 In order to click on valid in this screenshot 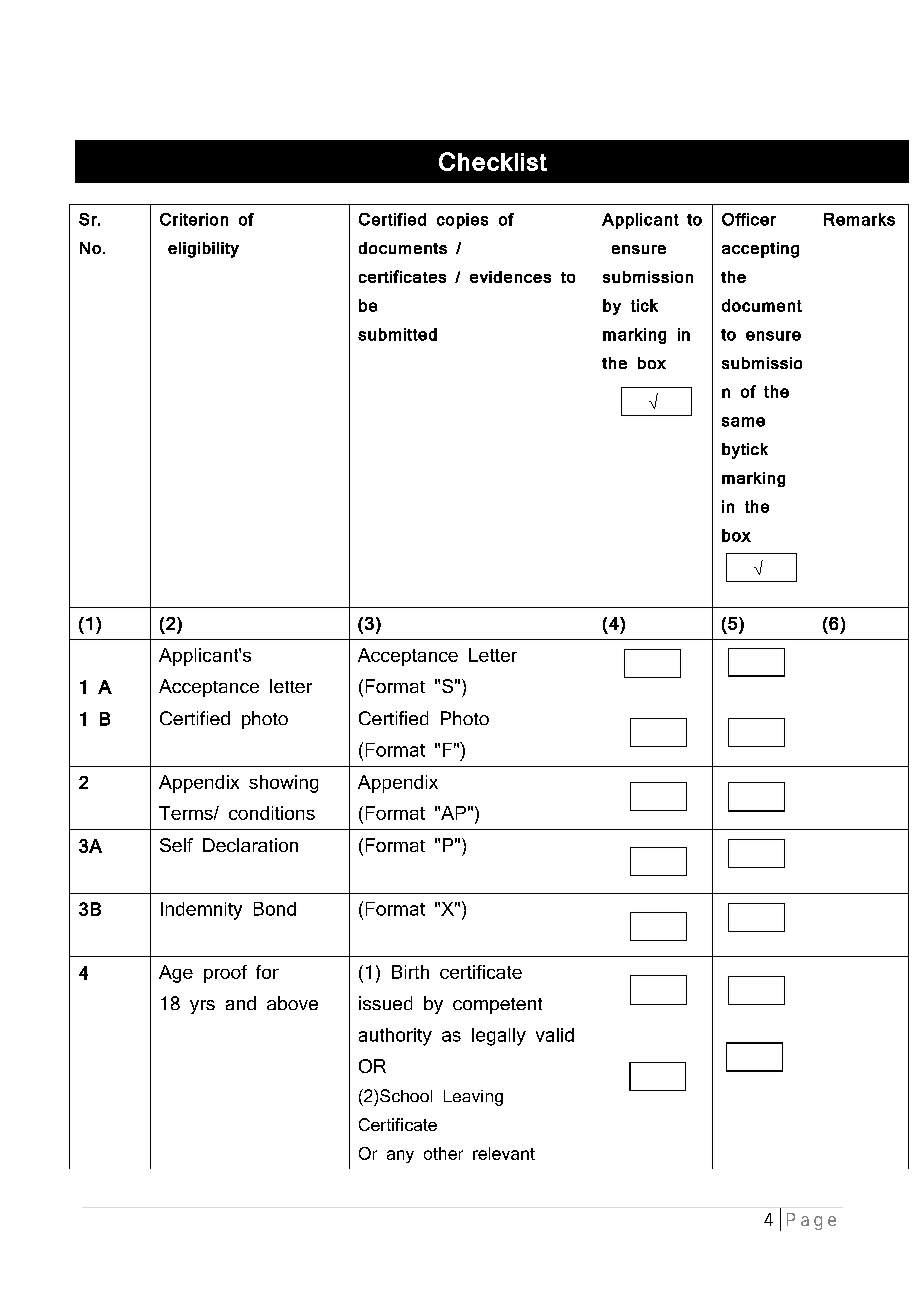, I will do `click(555, 1035)`.
